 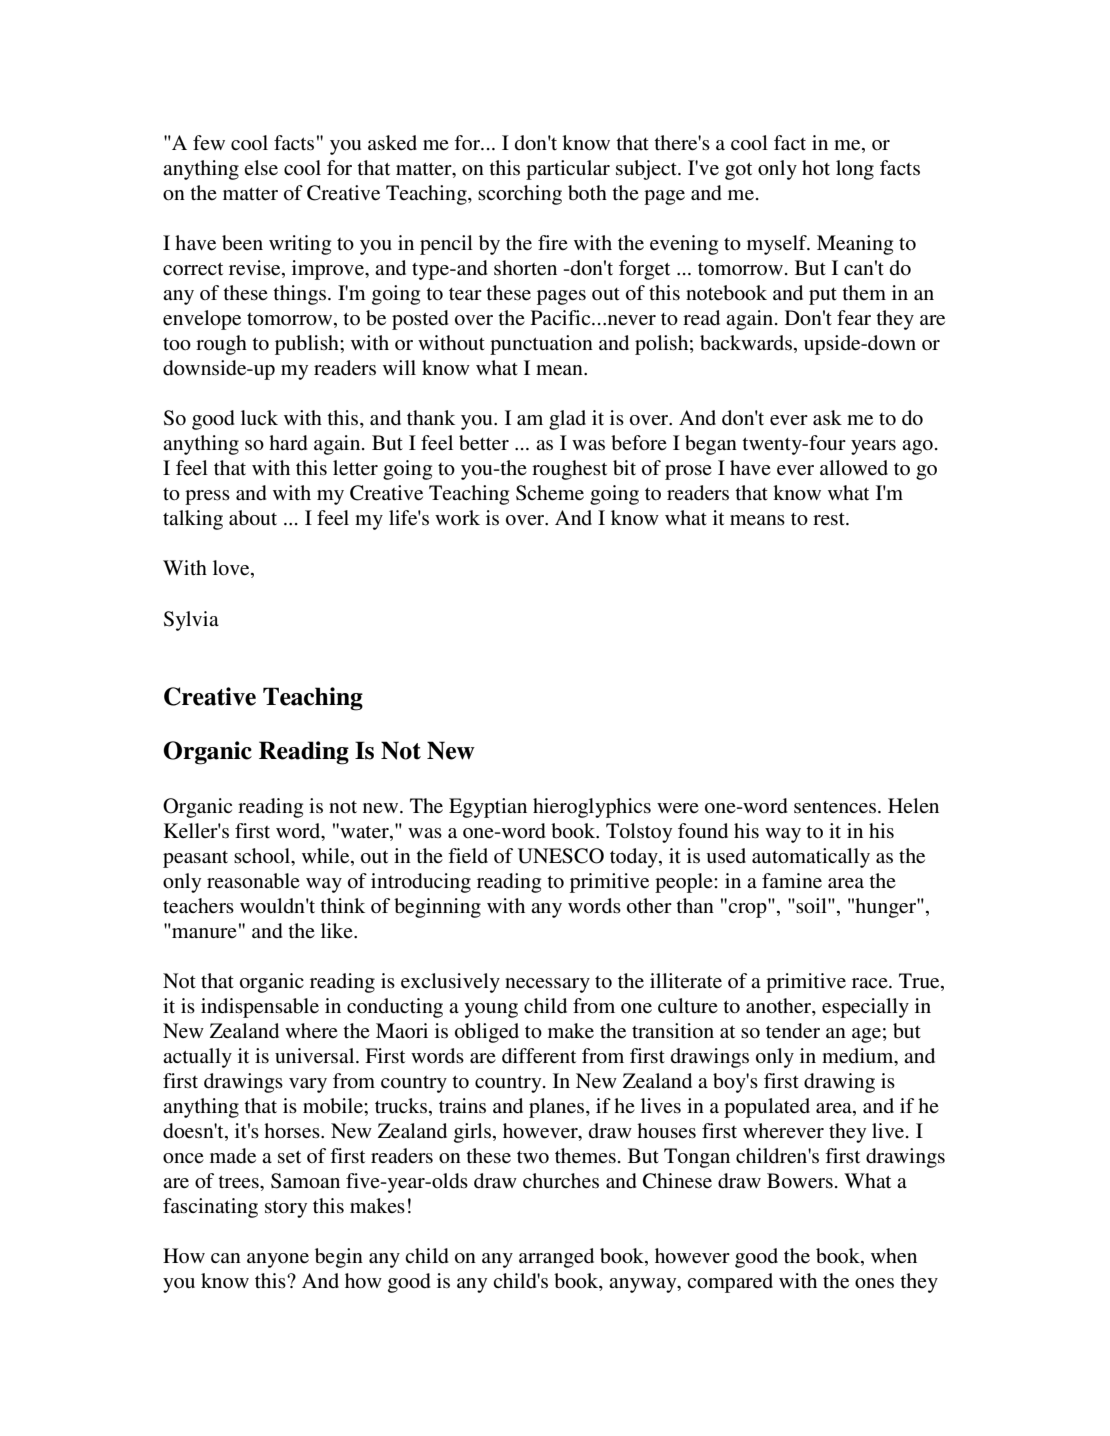 I want to click on luck, so click(x=259, y=417).
